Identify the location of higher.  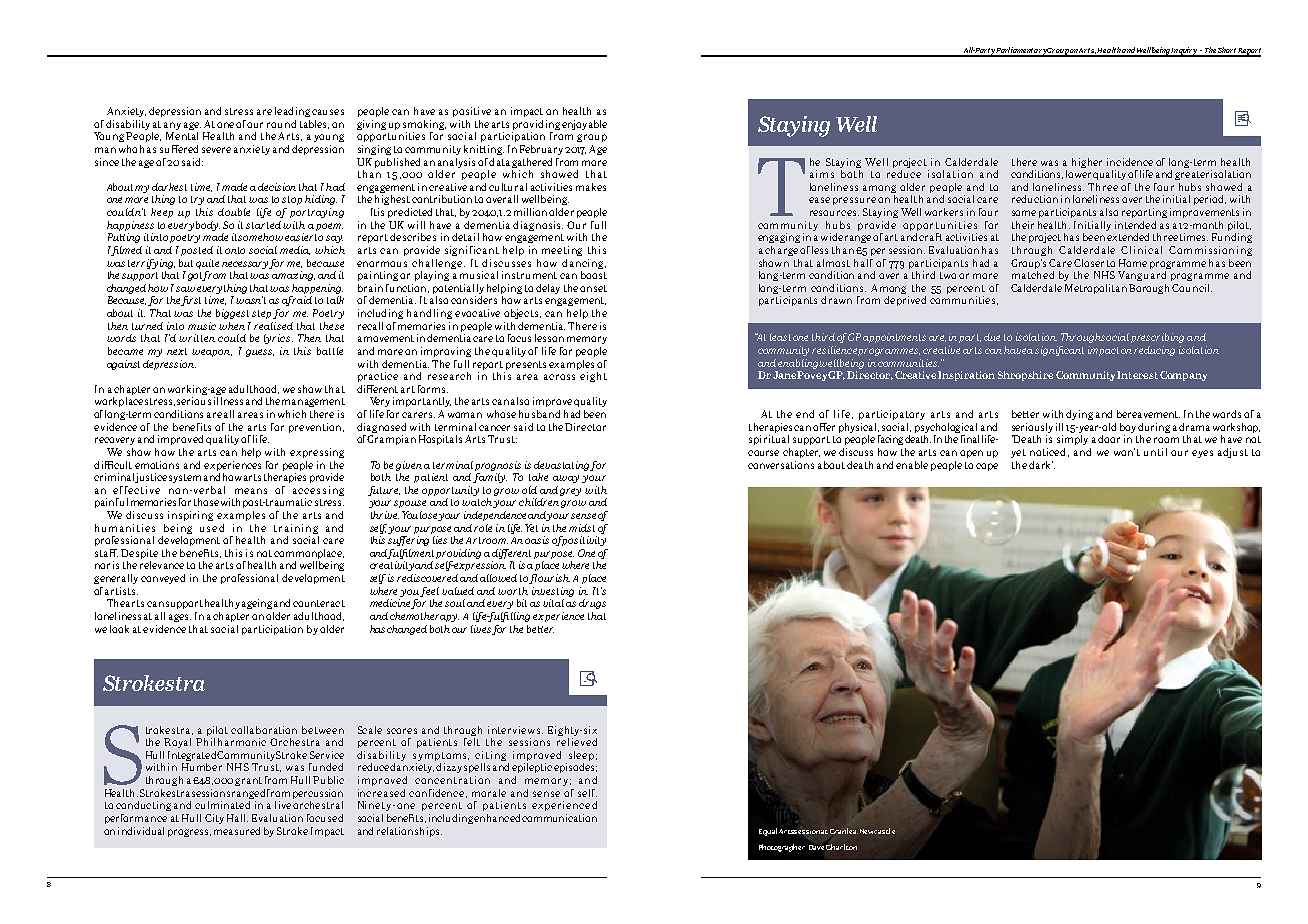
(1087, 163).
